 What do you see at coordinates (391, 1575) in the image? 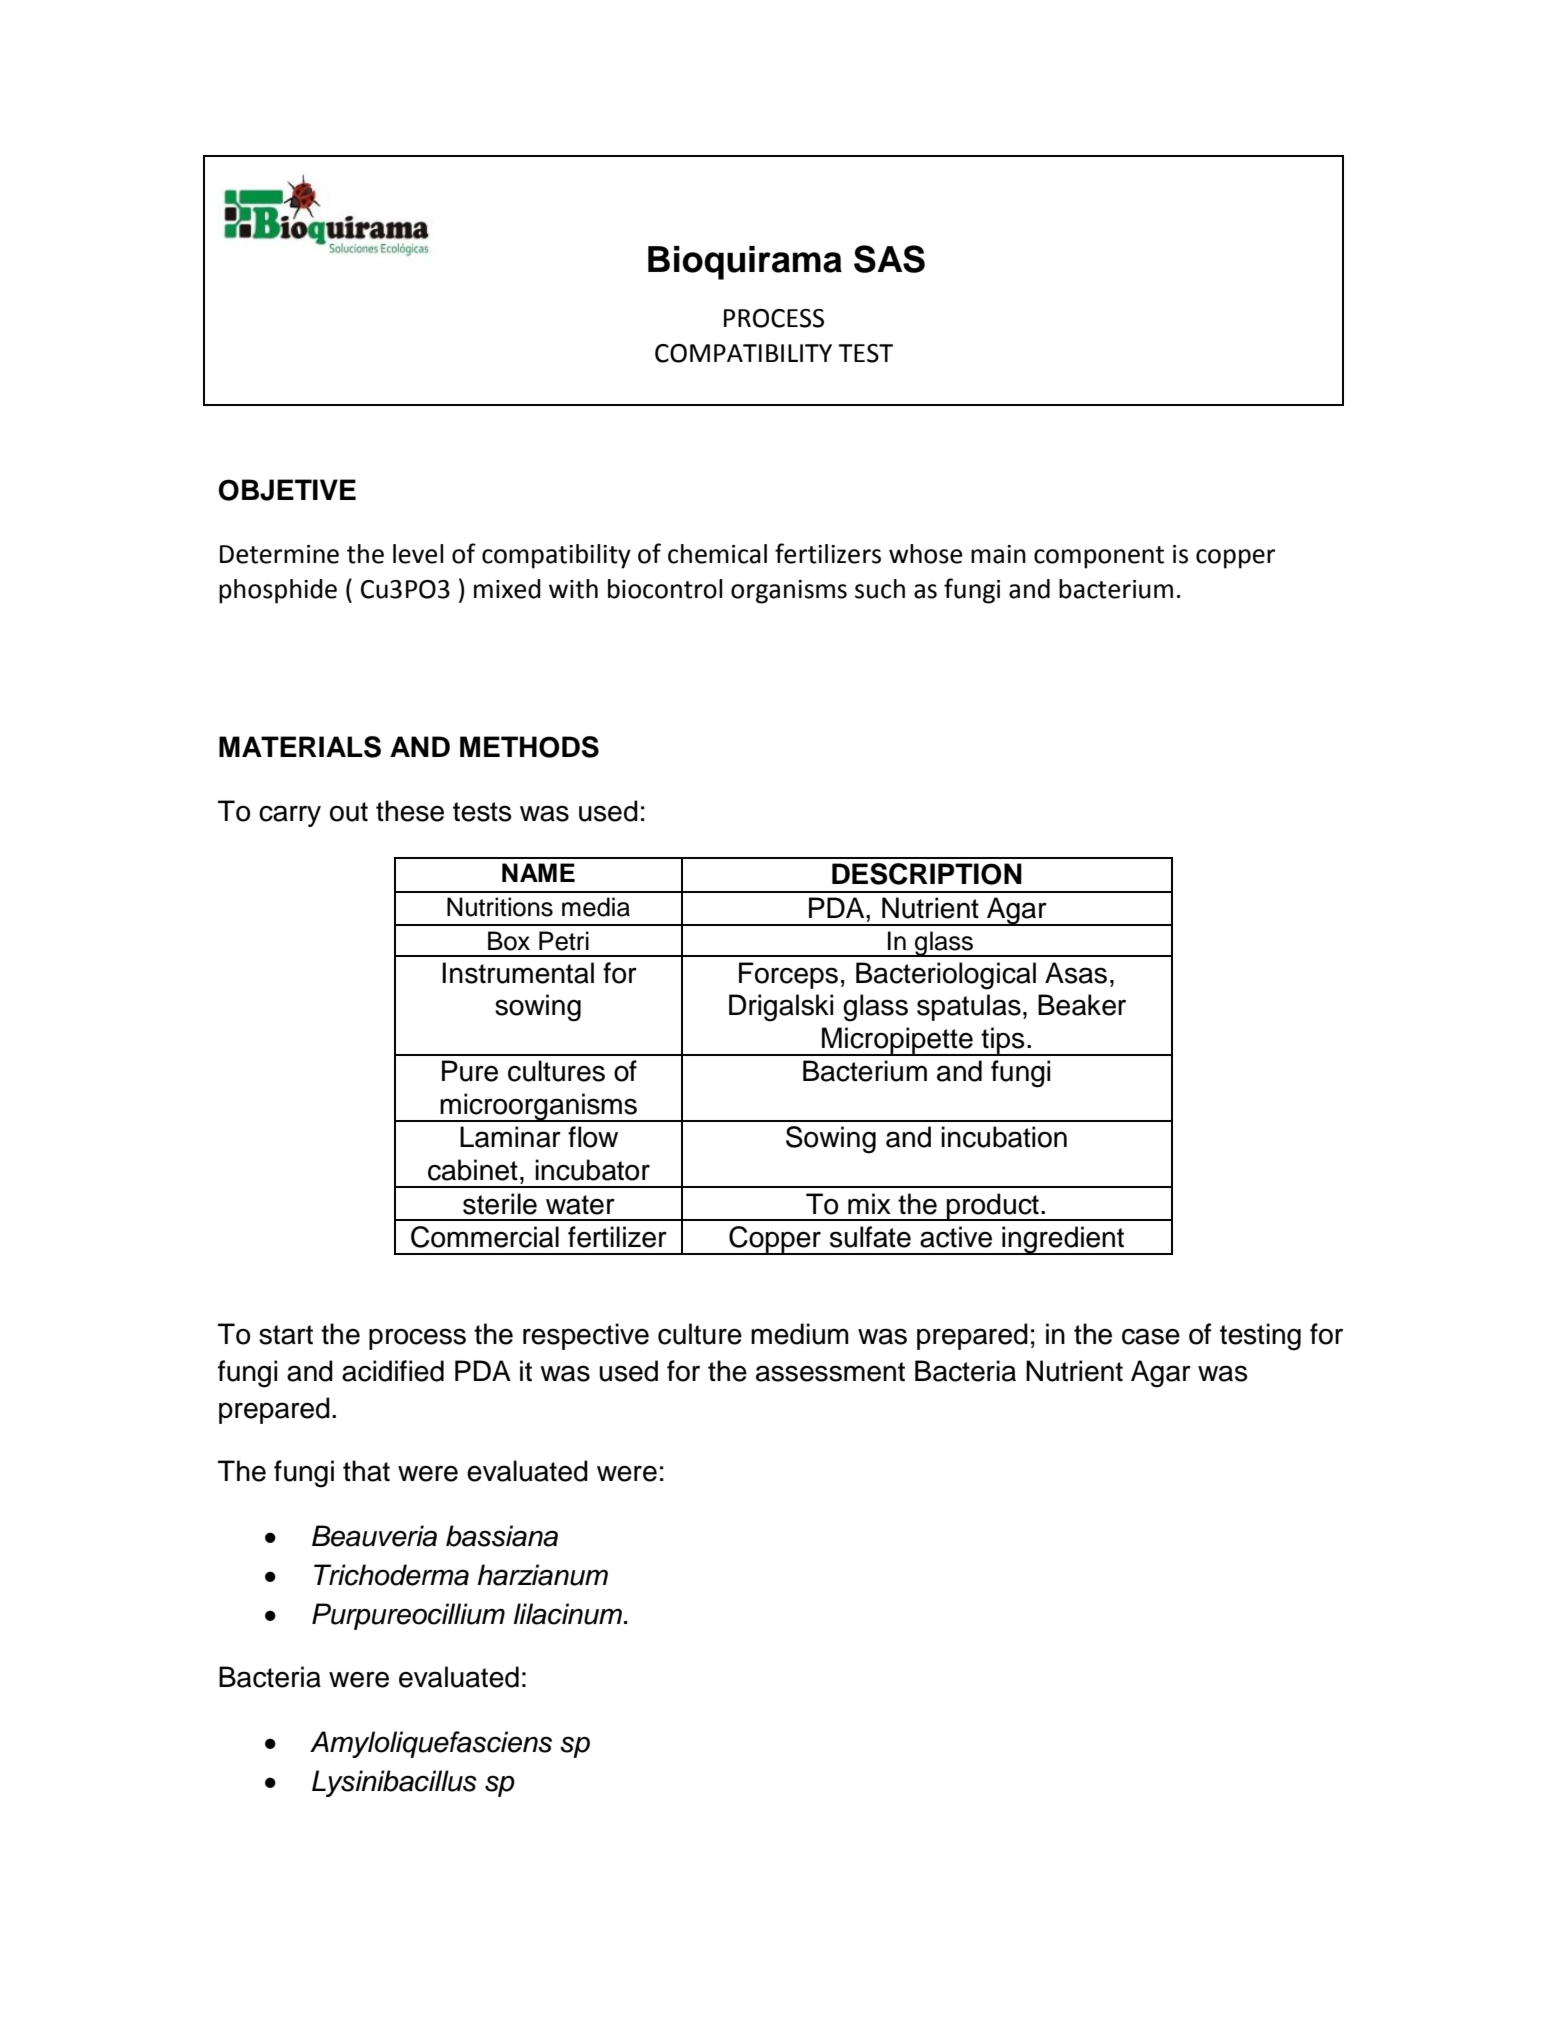
I see `Trichoderma` at bounding box center [391, 1575].
